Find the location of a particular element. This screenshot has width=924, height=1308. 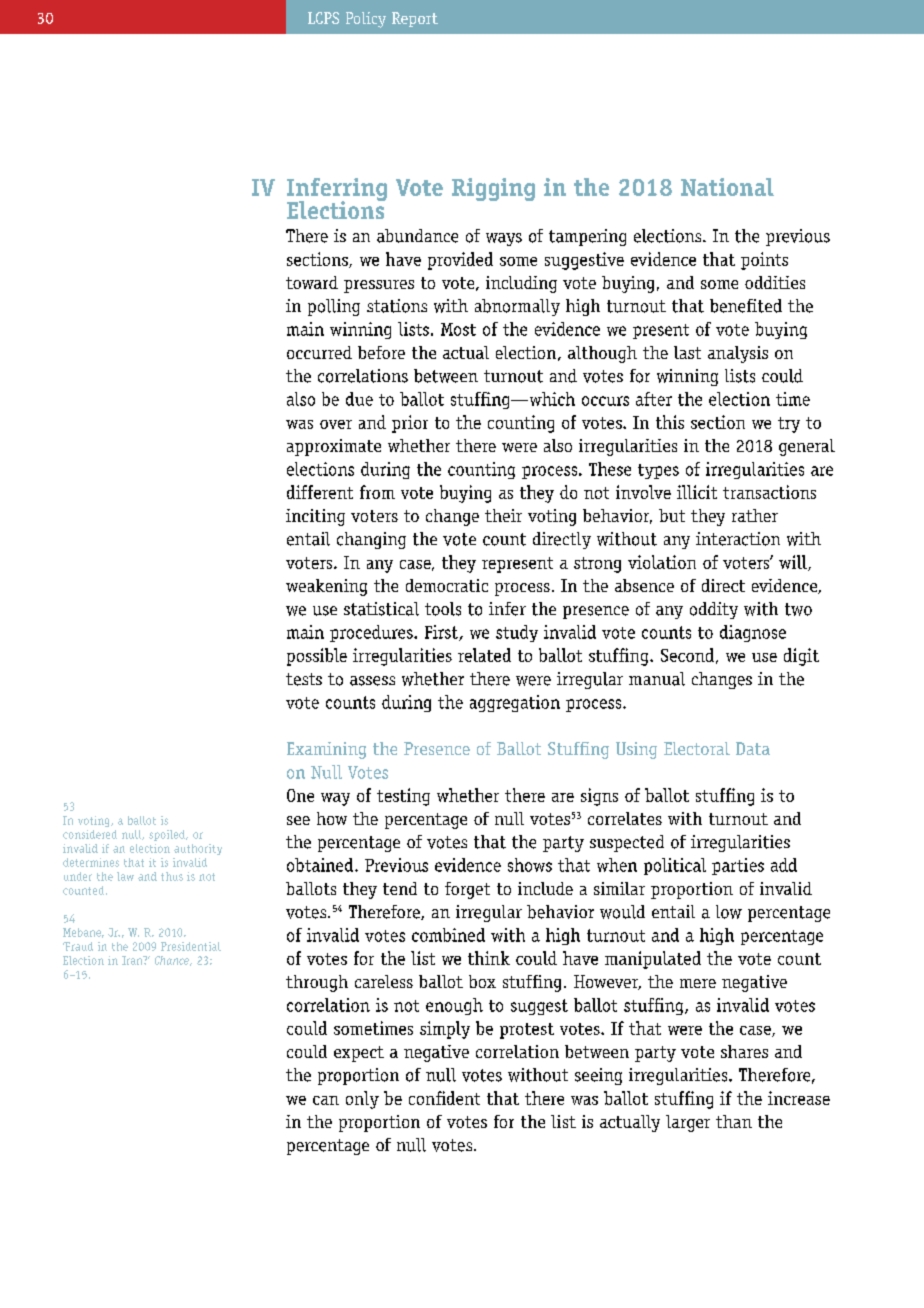

Policy is located at coordinates (366, 20).
